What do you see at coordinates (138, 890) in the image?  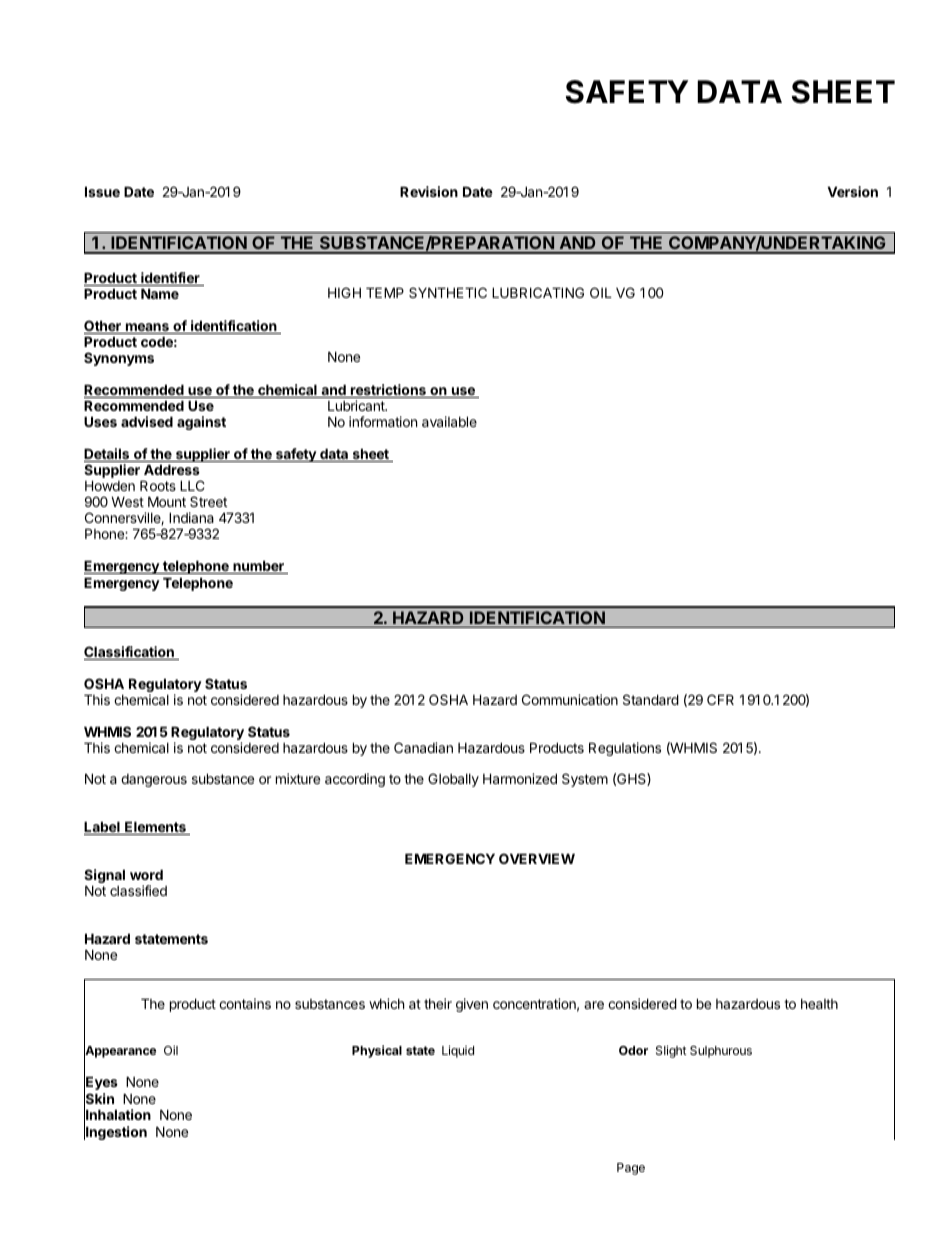 I see `classified` at bounding box center [138, 890].
